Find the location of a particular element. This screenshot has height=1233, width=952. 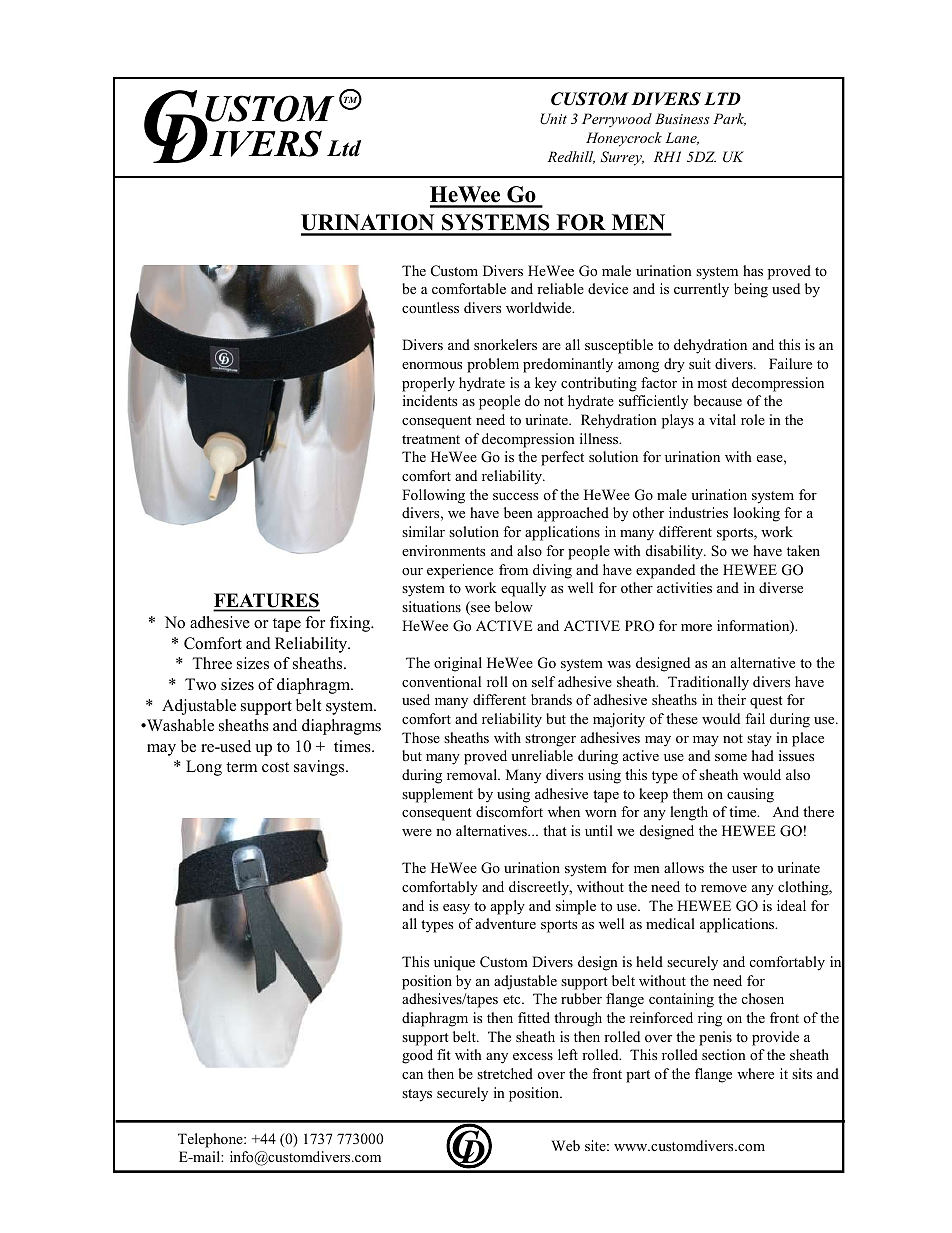

Three is located at coordinates (212, 663).
